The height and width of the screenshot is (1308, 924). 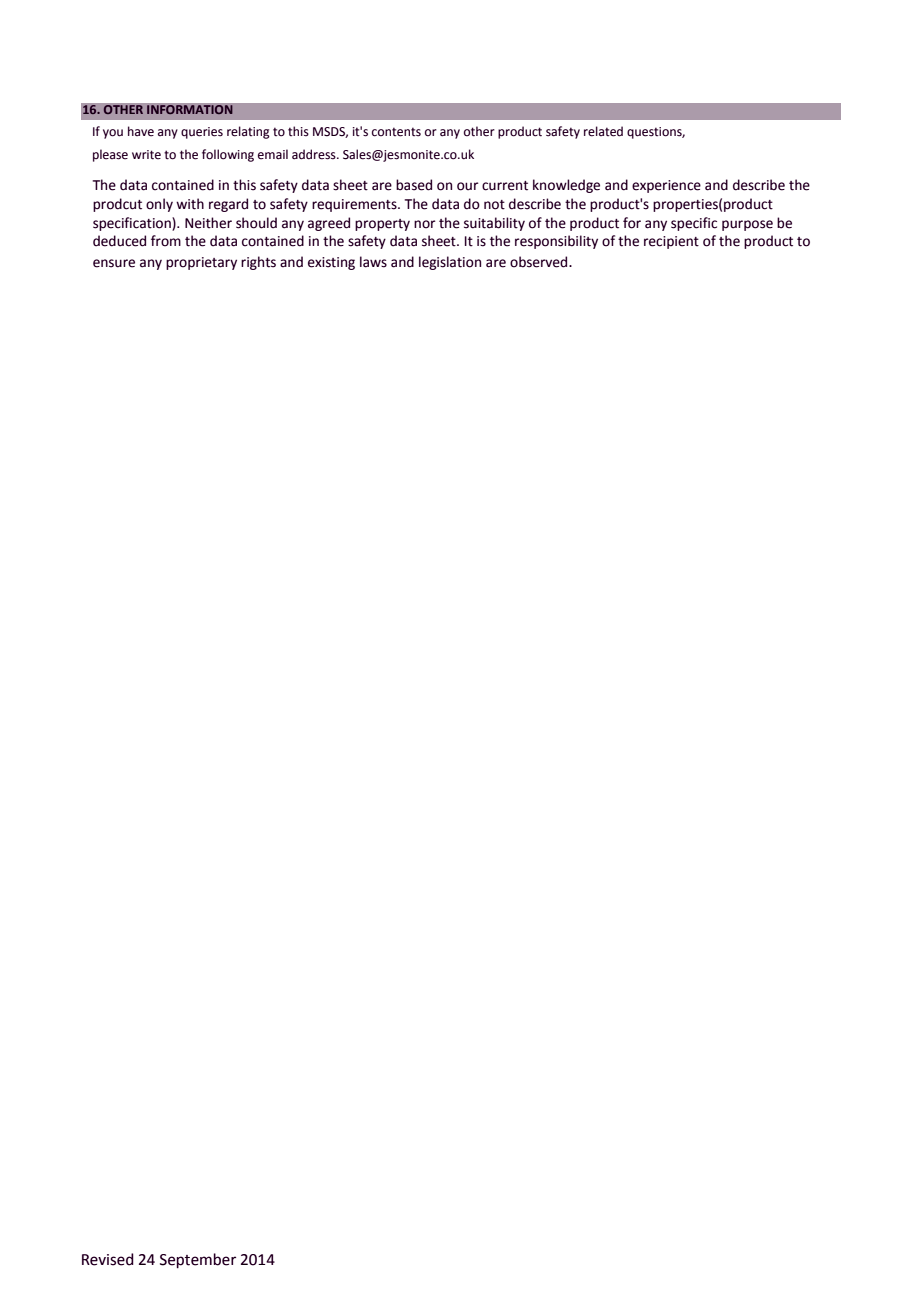 I want to click on Revised, so click(x=108, y=1259).
